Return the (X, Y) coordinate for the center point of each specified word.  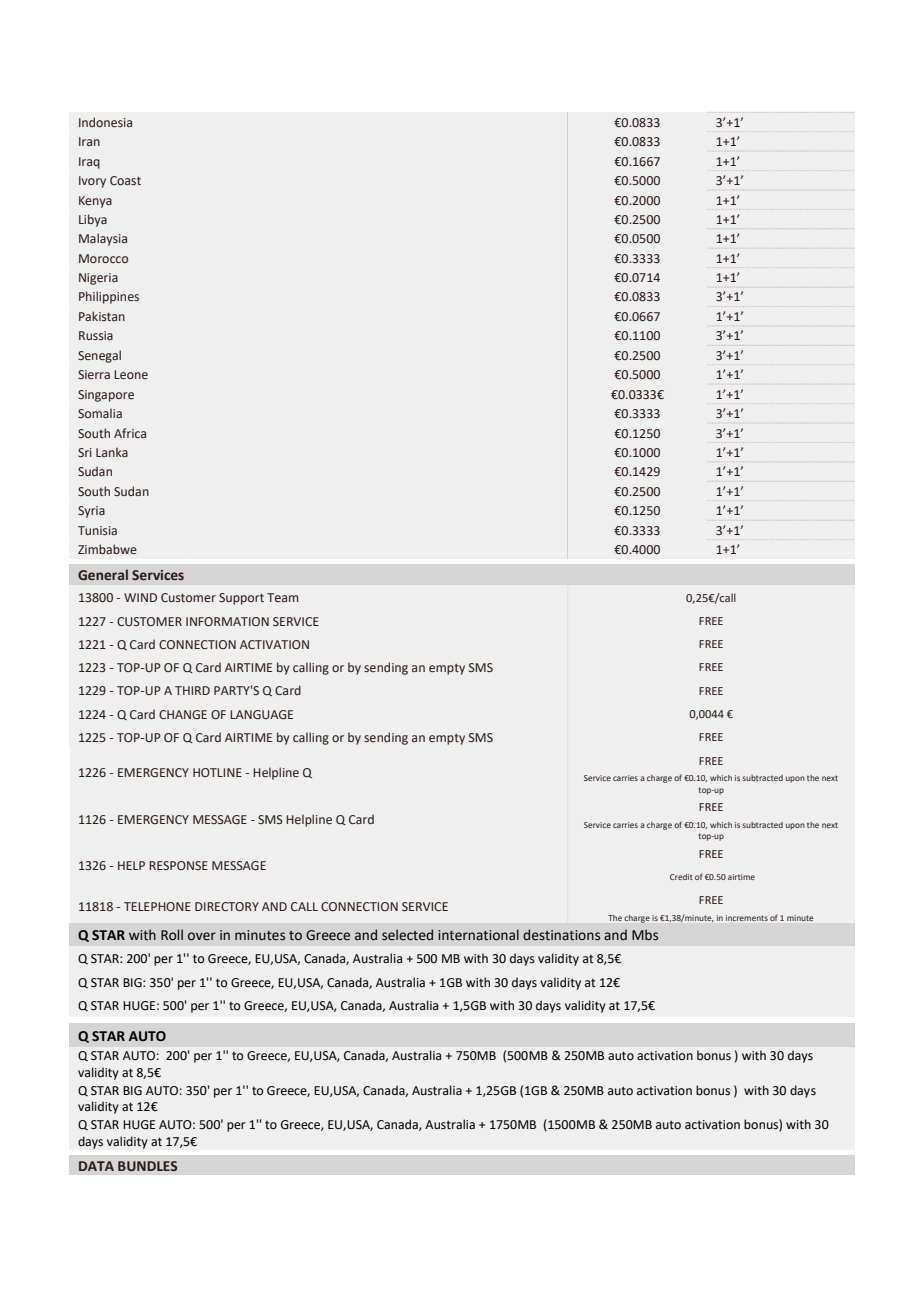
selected (407, 935)
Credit (681, 877)
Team (283, 597)
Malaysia (103, 239)
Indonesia (105, 122)
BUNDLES (147, 1166)
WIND (140, 597)
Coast (125, 180)
